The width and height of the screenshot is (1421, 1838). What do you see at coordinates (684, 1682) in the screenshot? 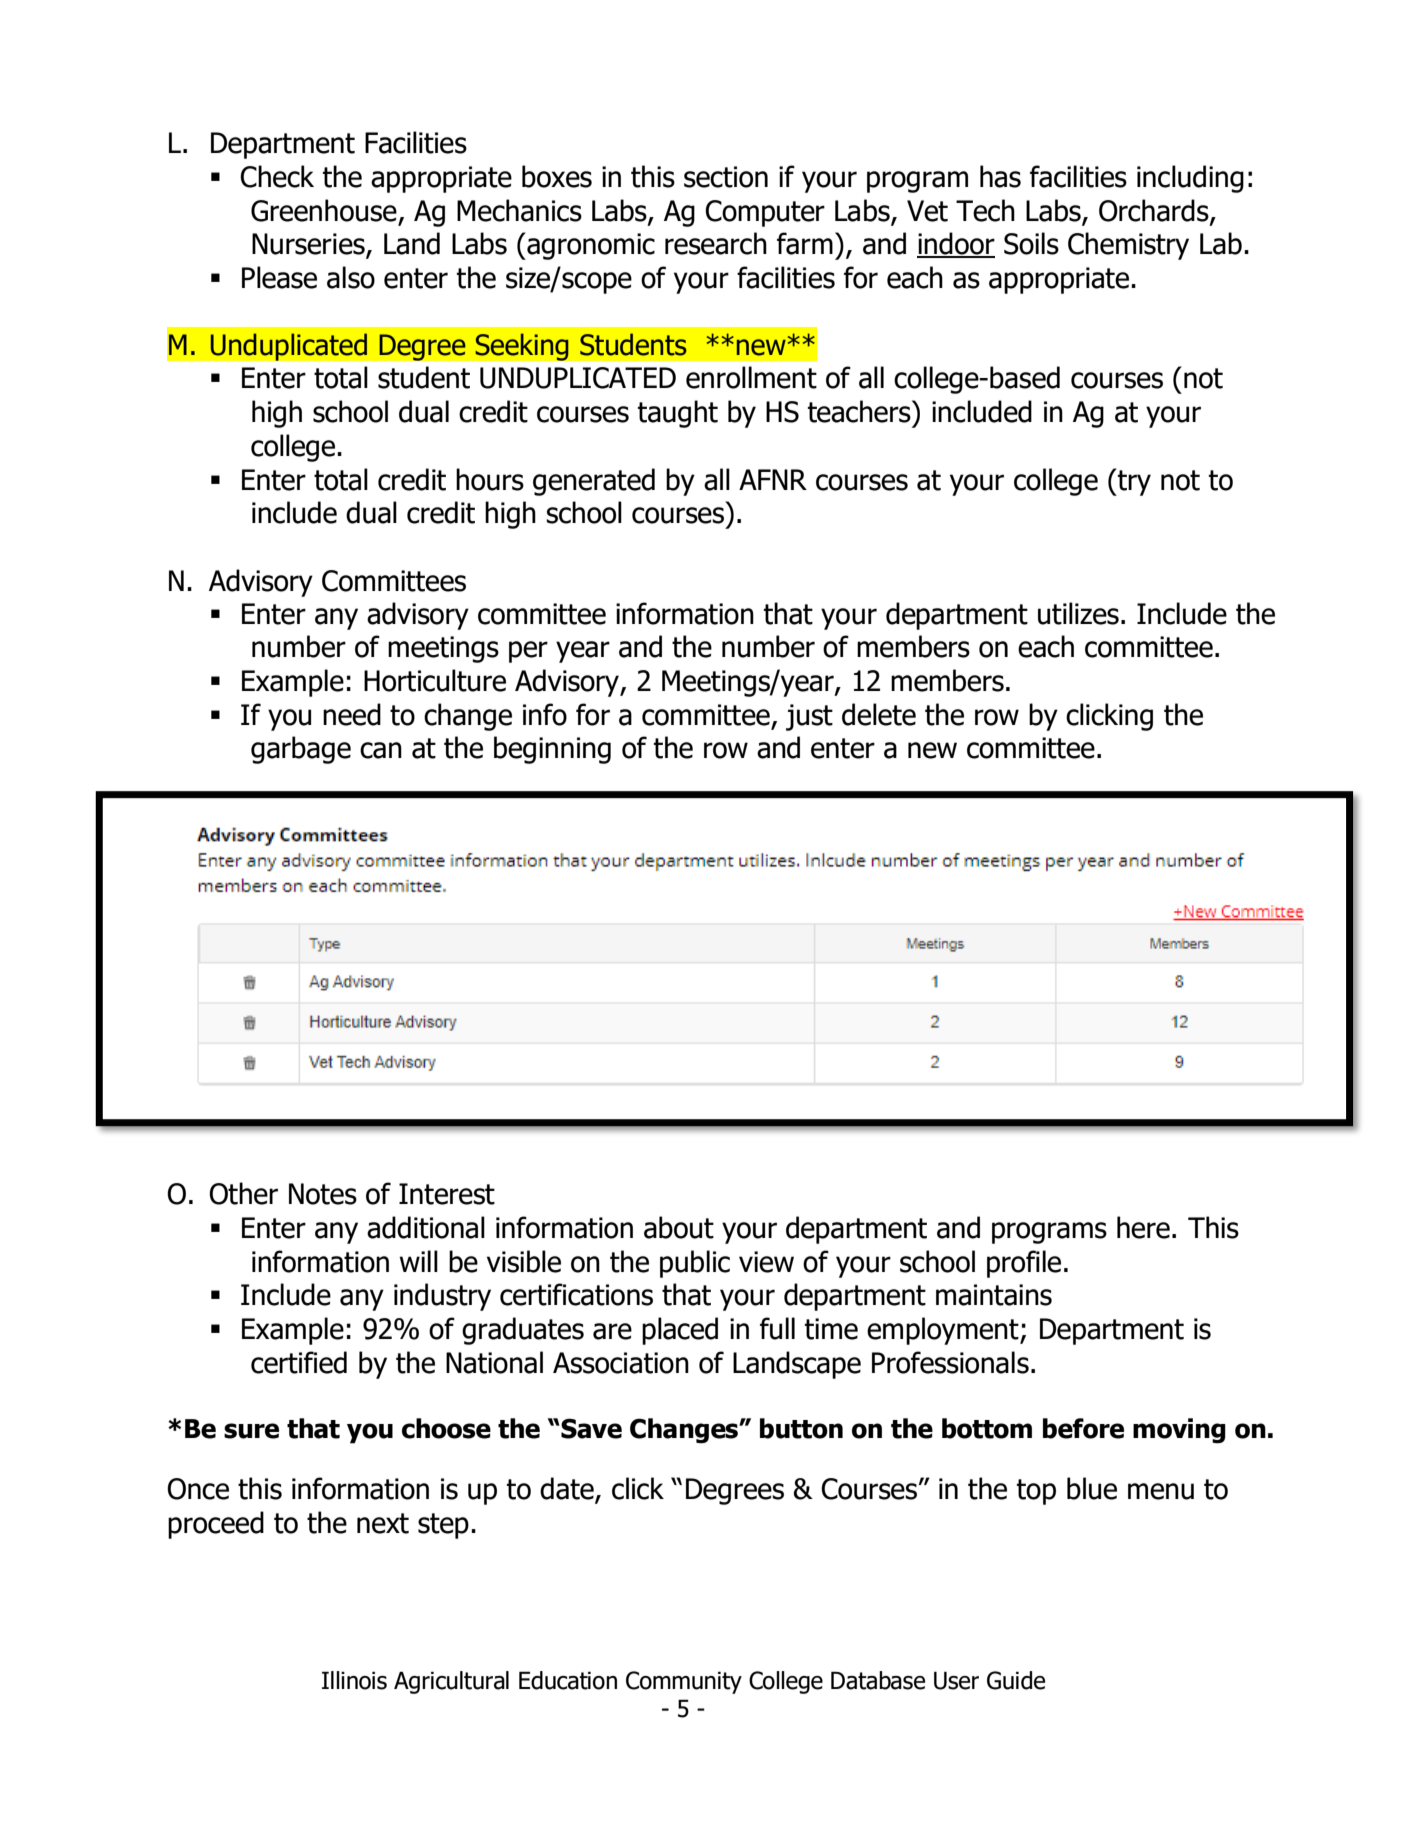
I see `Community` at bounding box center [684, 1682].
